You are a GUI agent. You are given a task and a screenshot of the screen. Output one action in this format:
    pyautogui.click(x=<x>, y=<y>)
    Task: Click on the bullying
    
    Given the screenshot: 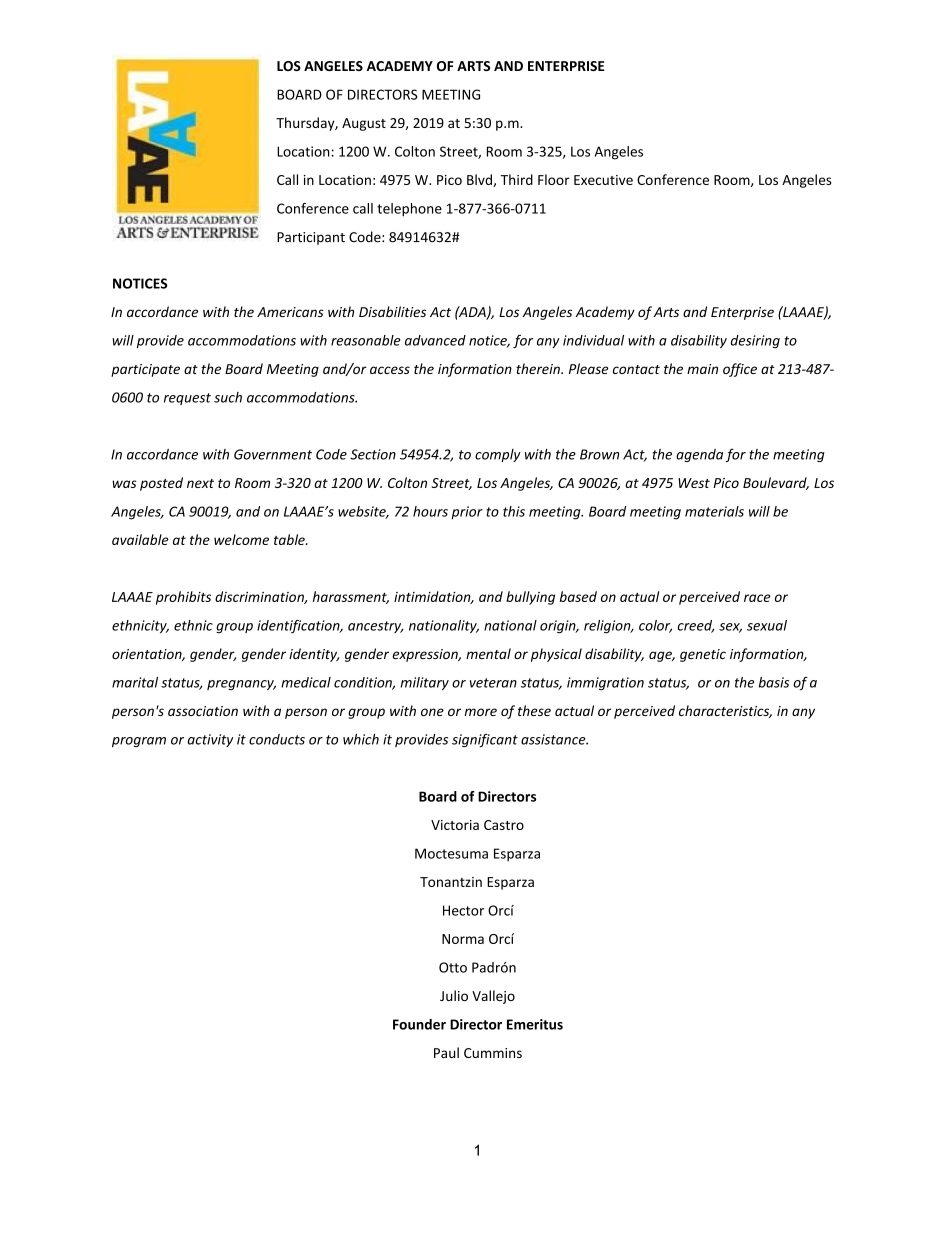 What is the action you would take?
    pyautogui.click(x=530, y=598)
